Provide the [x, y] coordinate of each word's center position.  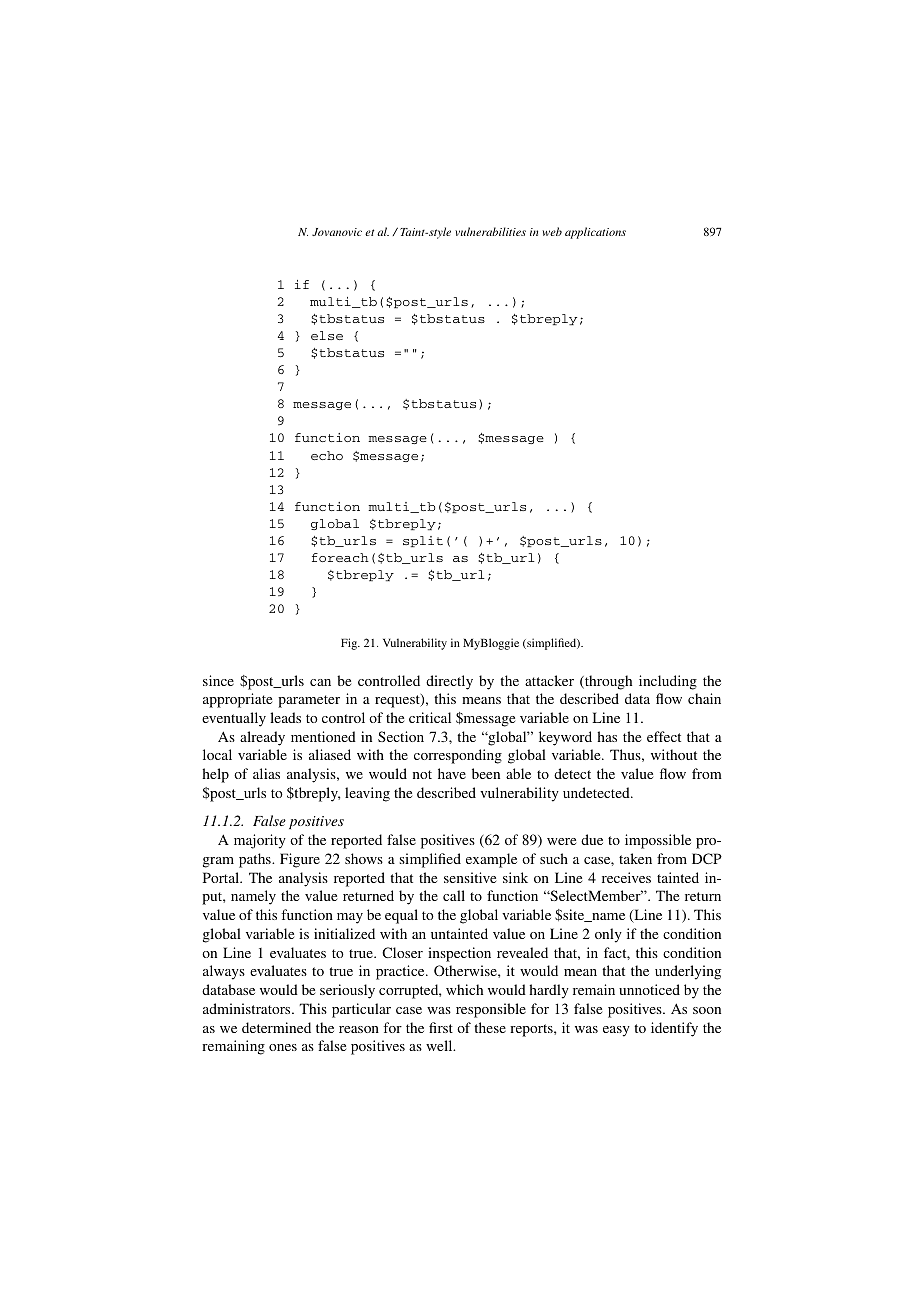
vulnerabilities [490, 231]
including [668, 682]
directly [449, 682]
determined [276, 1027]
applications [595, 233]
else [327, 335]
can [320, 682]
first [441, 1027]
